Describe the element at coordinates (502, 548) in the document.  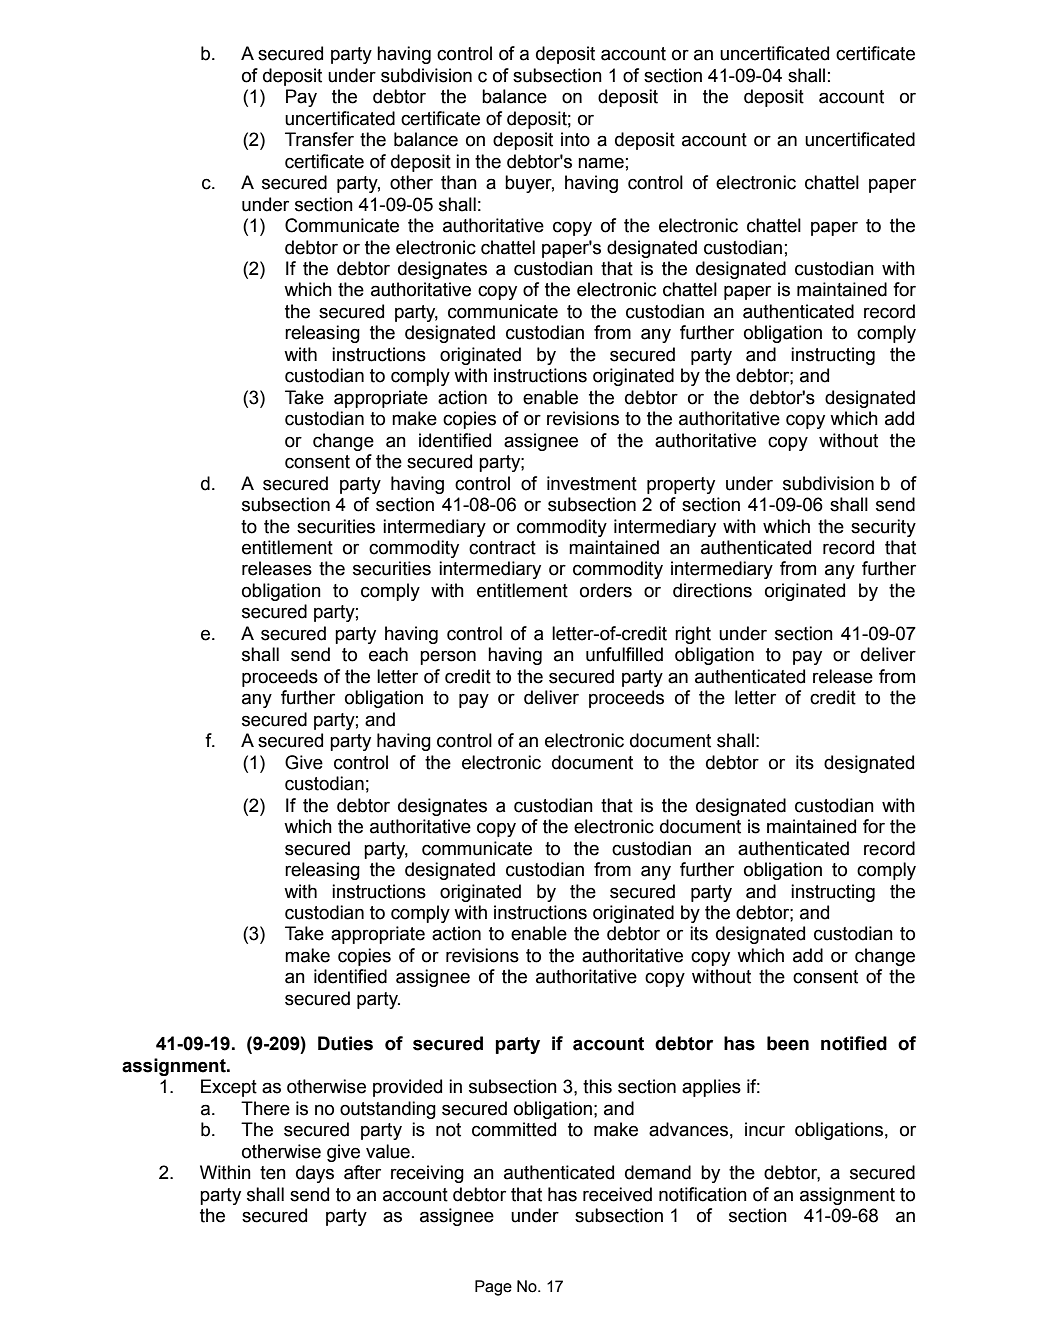
I see `contract` at that location.
